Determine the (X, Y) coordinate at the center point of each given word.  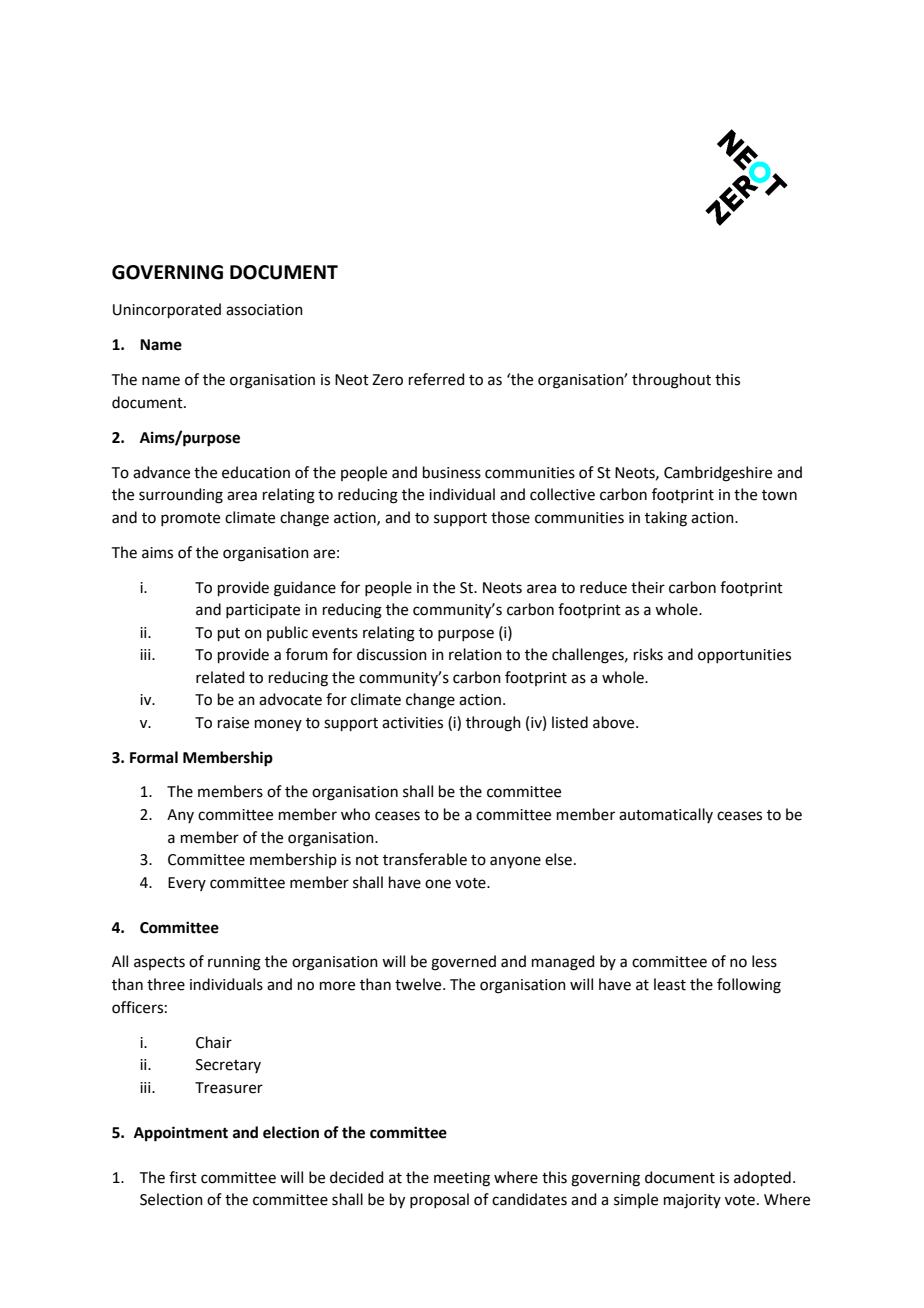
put (229, 634)
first (183, 1177)
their (648, 587)
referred (437, 379)
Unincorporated (167, 310)
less (764, 961)
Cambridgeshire (718, 474)
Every (187, 884)
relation (475, 654)
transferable (425, 859)
